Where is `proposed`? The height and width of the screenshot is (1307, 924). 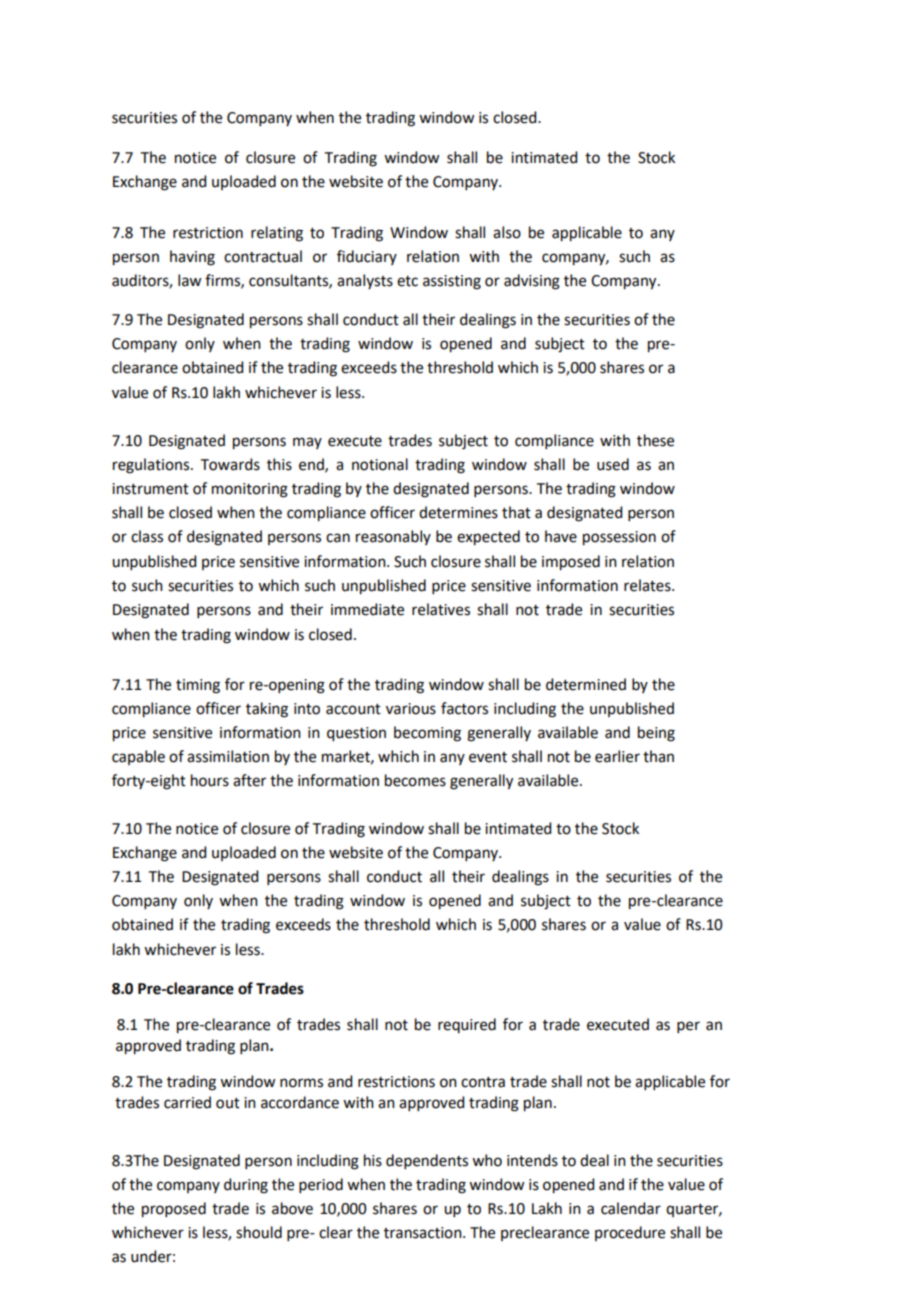
proposed is located at coordinates (174, 1210).
